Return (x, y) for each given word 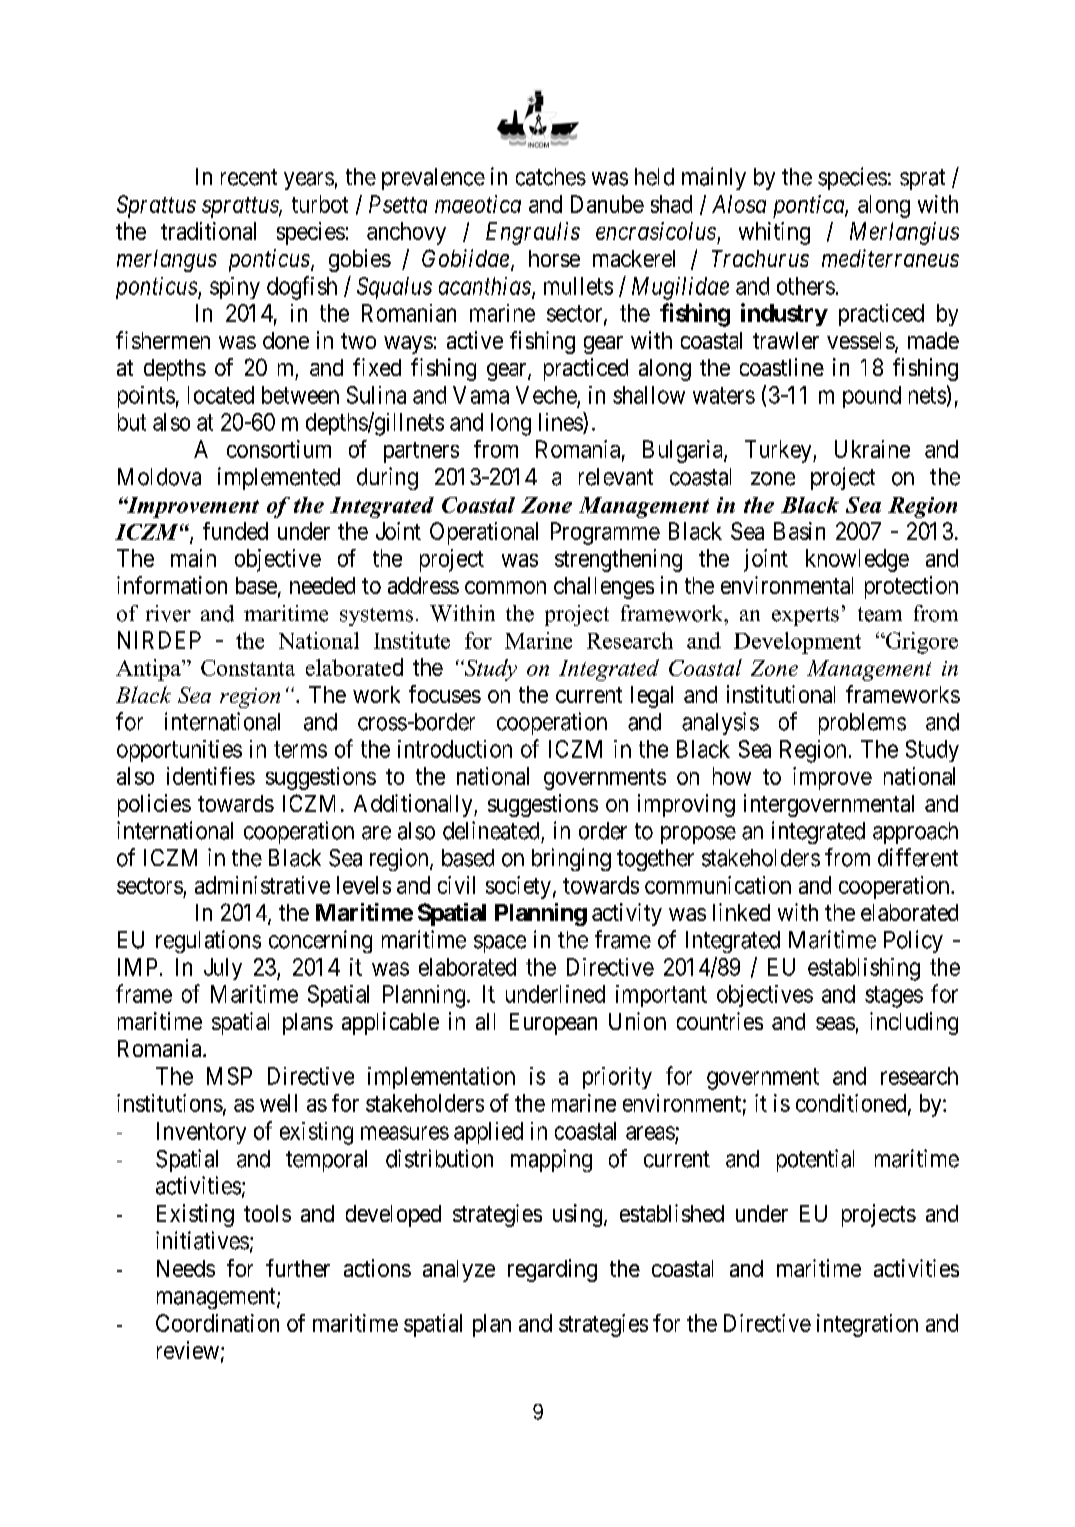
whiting (774, 233)
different (918, 857)
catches (551, 177)
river (168, 613)
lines (561, 421)
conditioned (852, 1104)
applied (488, 1133)
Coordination (217, 1323)
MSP (229, 1076)
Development (797, 643)
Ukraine (872, 449)
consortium (279, 449)
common (505, 587)
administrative (262, 885)
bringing (571, 859)
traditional (208, 231)
